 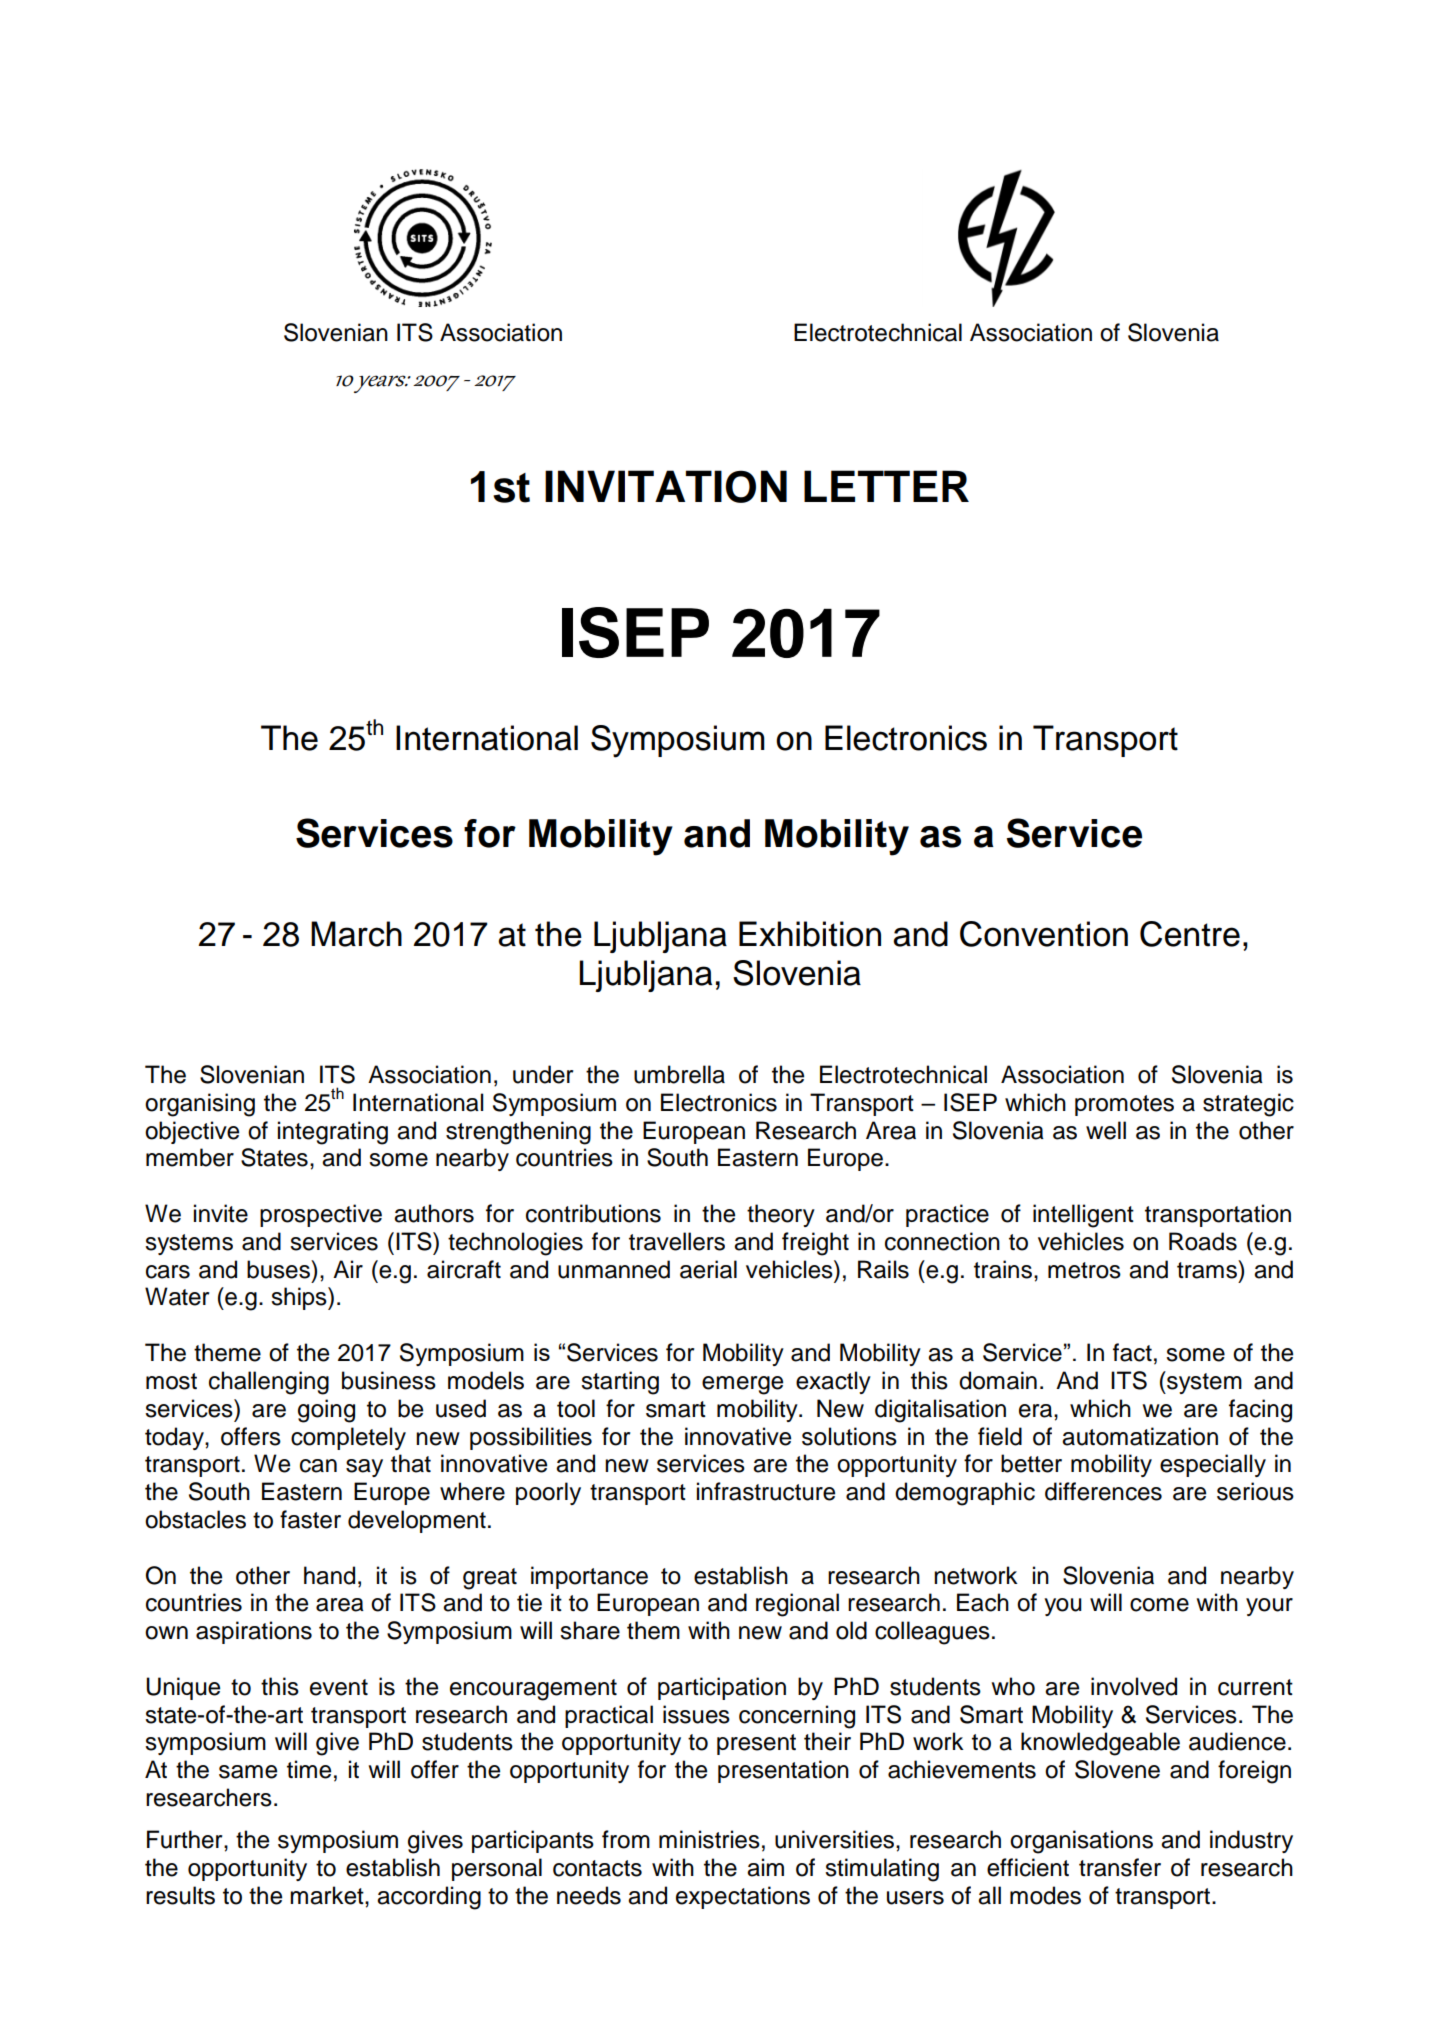 I want to click on Centre, so click(x=1190, y=934).
